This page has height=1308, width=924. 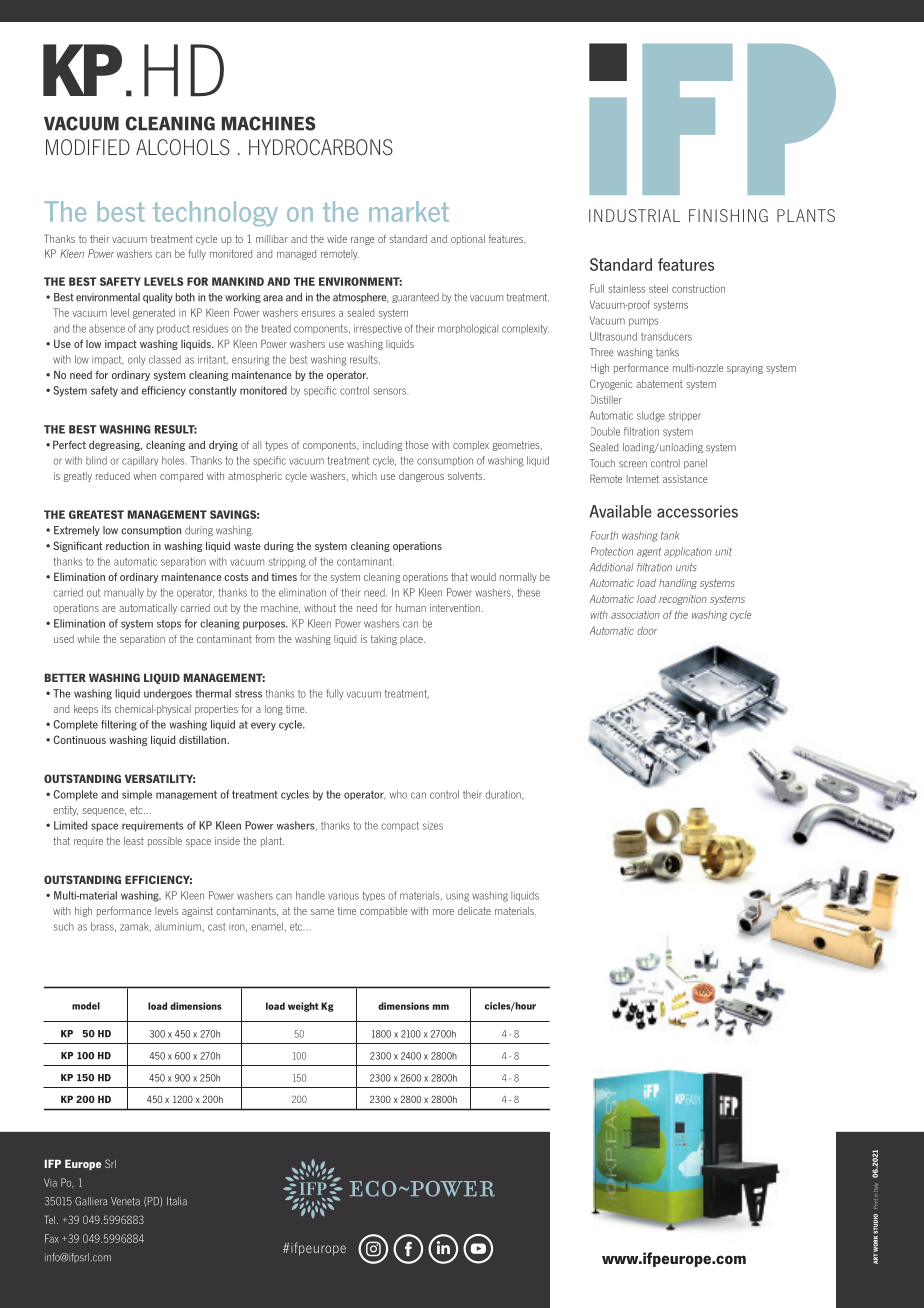 I want to click on Veneta, so click(x=125, y=1201).
